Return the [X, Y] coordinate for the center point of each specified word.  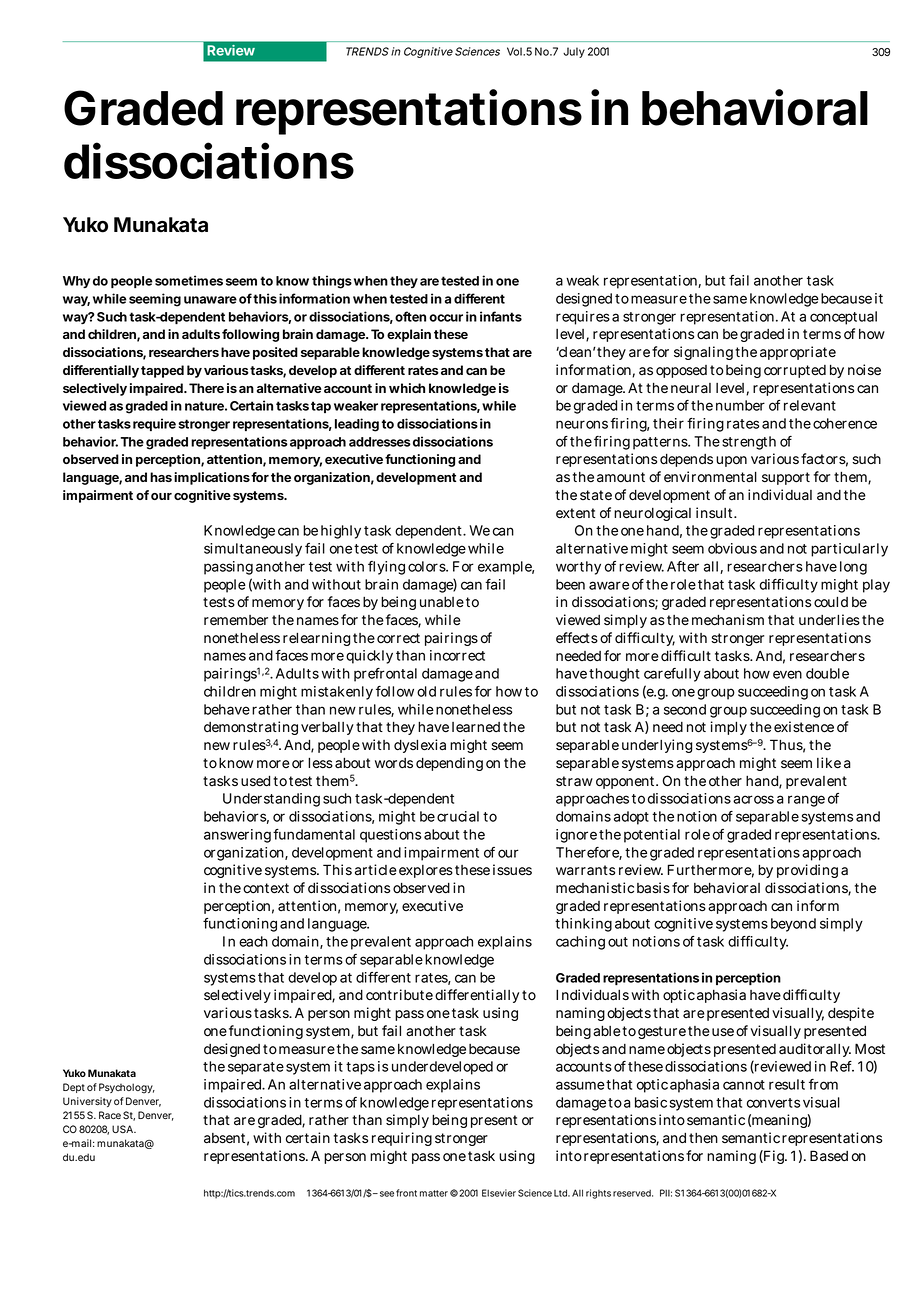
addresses [380, 442]
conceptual [843, 318]
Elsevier [499, 1193]
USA [123, 1129]
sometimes [189, 280]
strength [749, 443]
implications [212, 478]
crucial [458, 816]
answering [237, 836]
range [806, 801]
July [574, 52]
